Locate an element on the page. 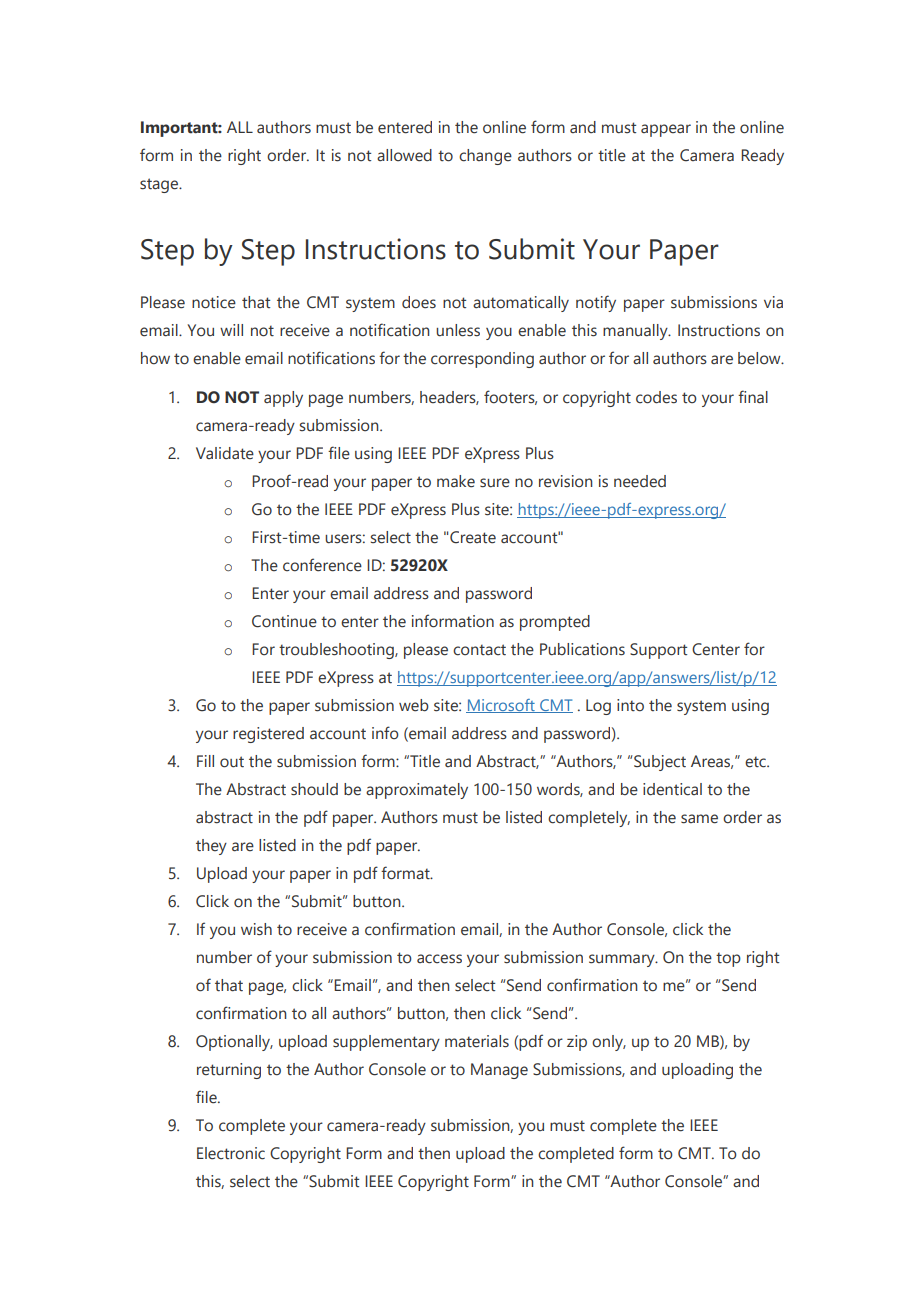 This image has width=924, height=1309. via is located at coordinates (773, 302).
